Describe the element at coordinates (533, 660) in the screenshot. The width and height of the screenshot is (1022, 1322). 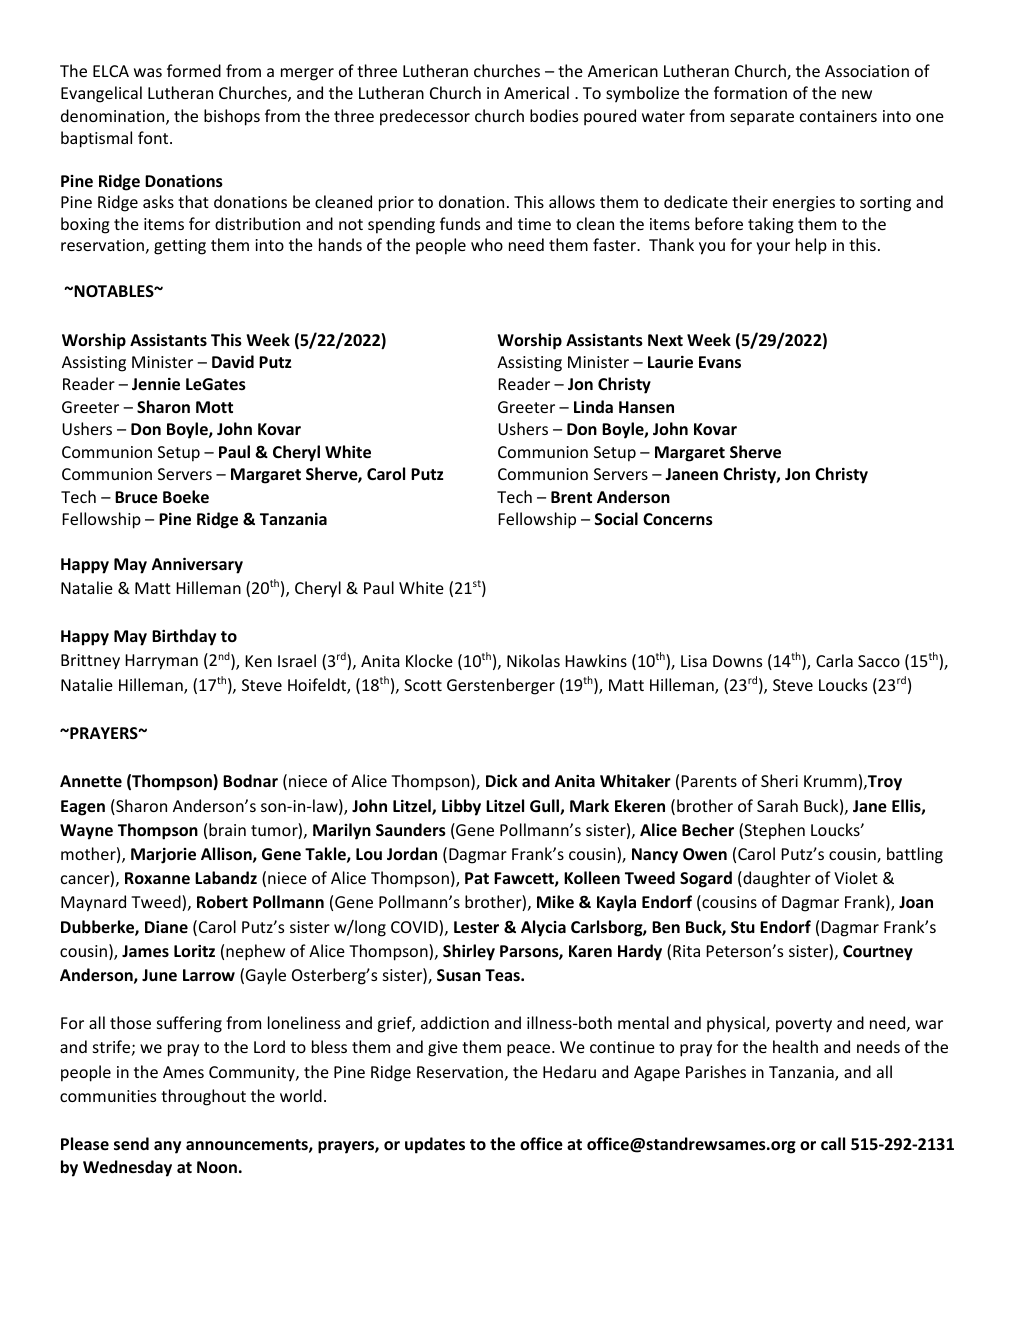
I see `Nikolas` at that location.
